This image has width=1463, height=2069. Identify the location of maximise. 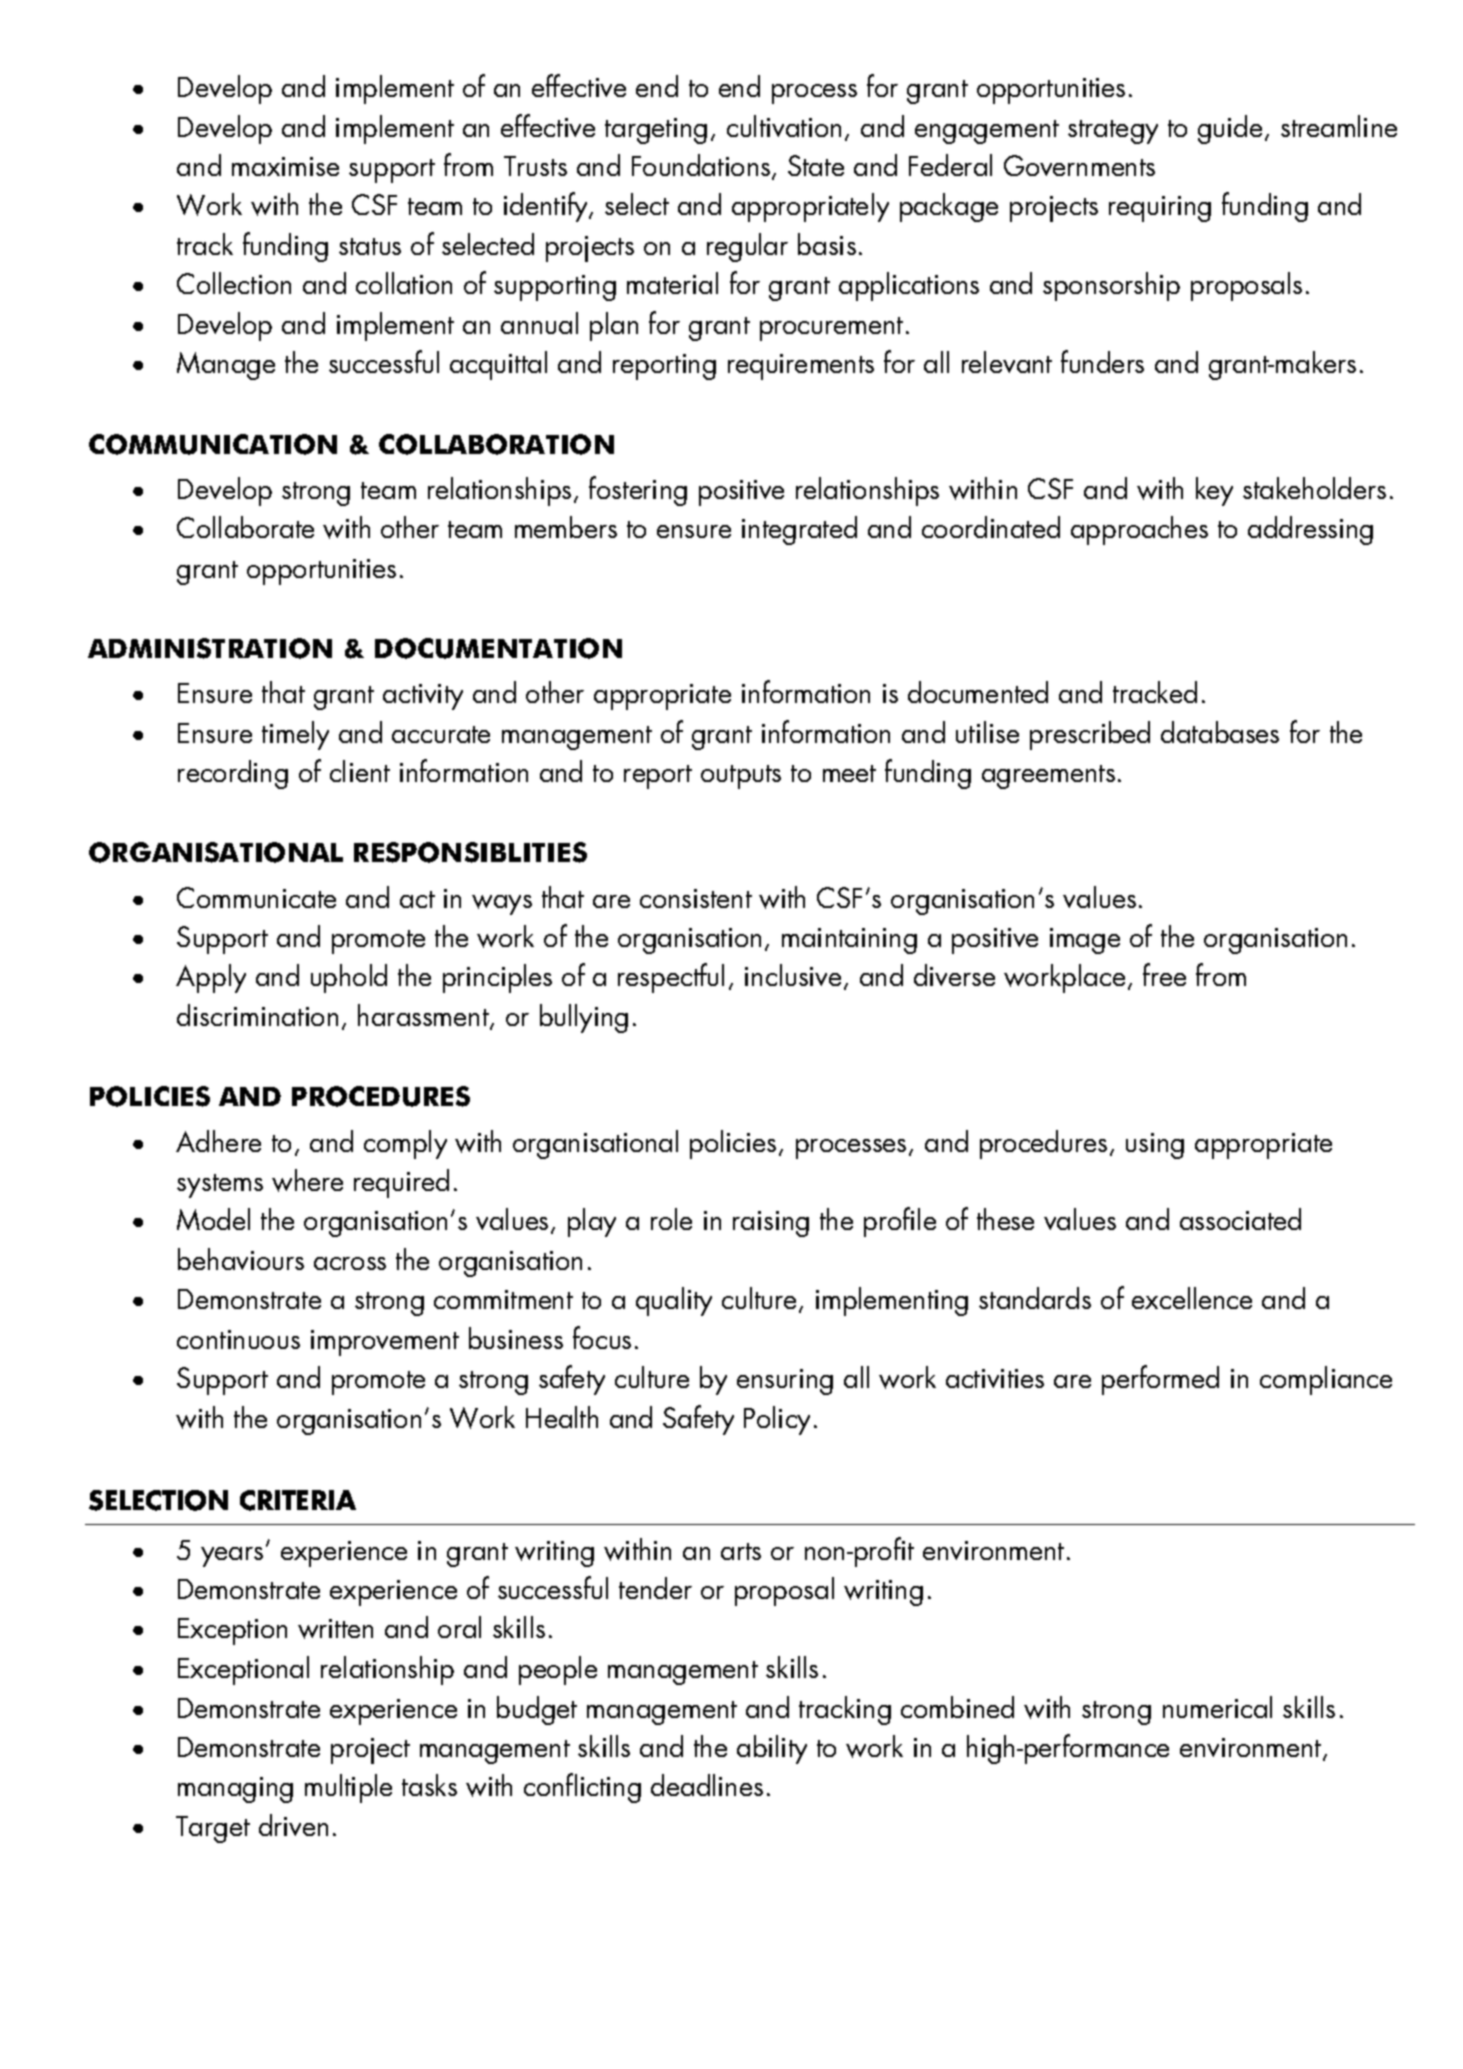
(285, 166).
